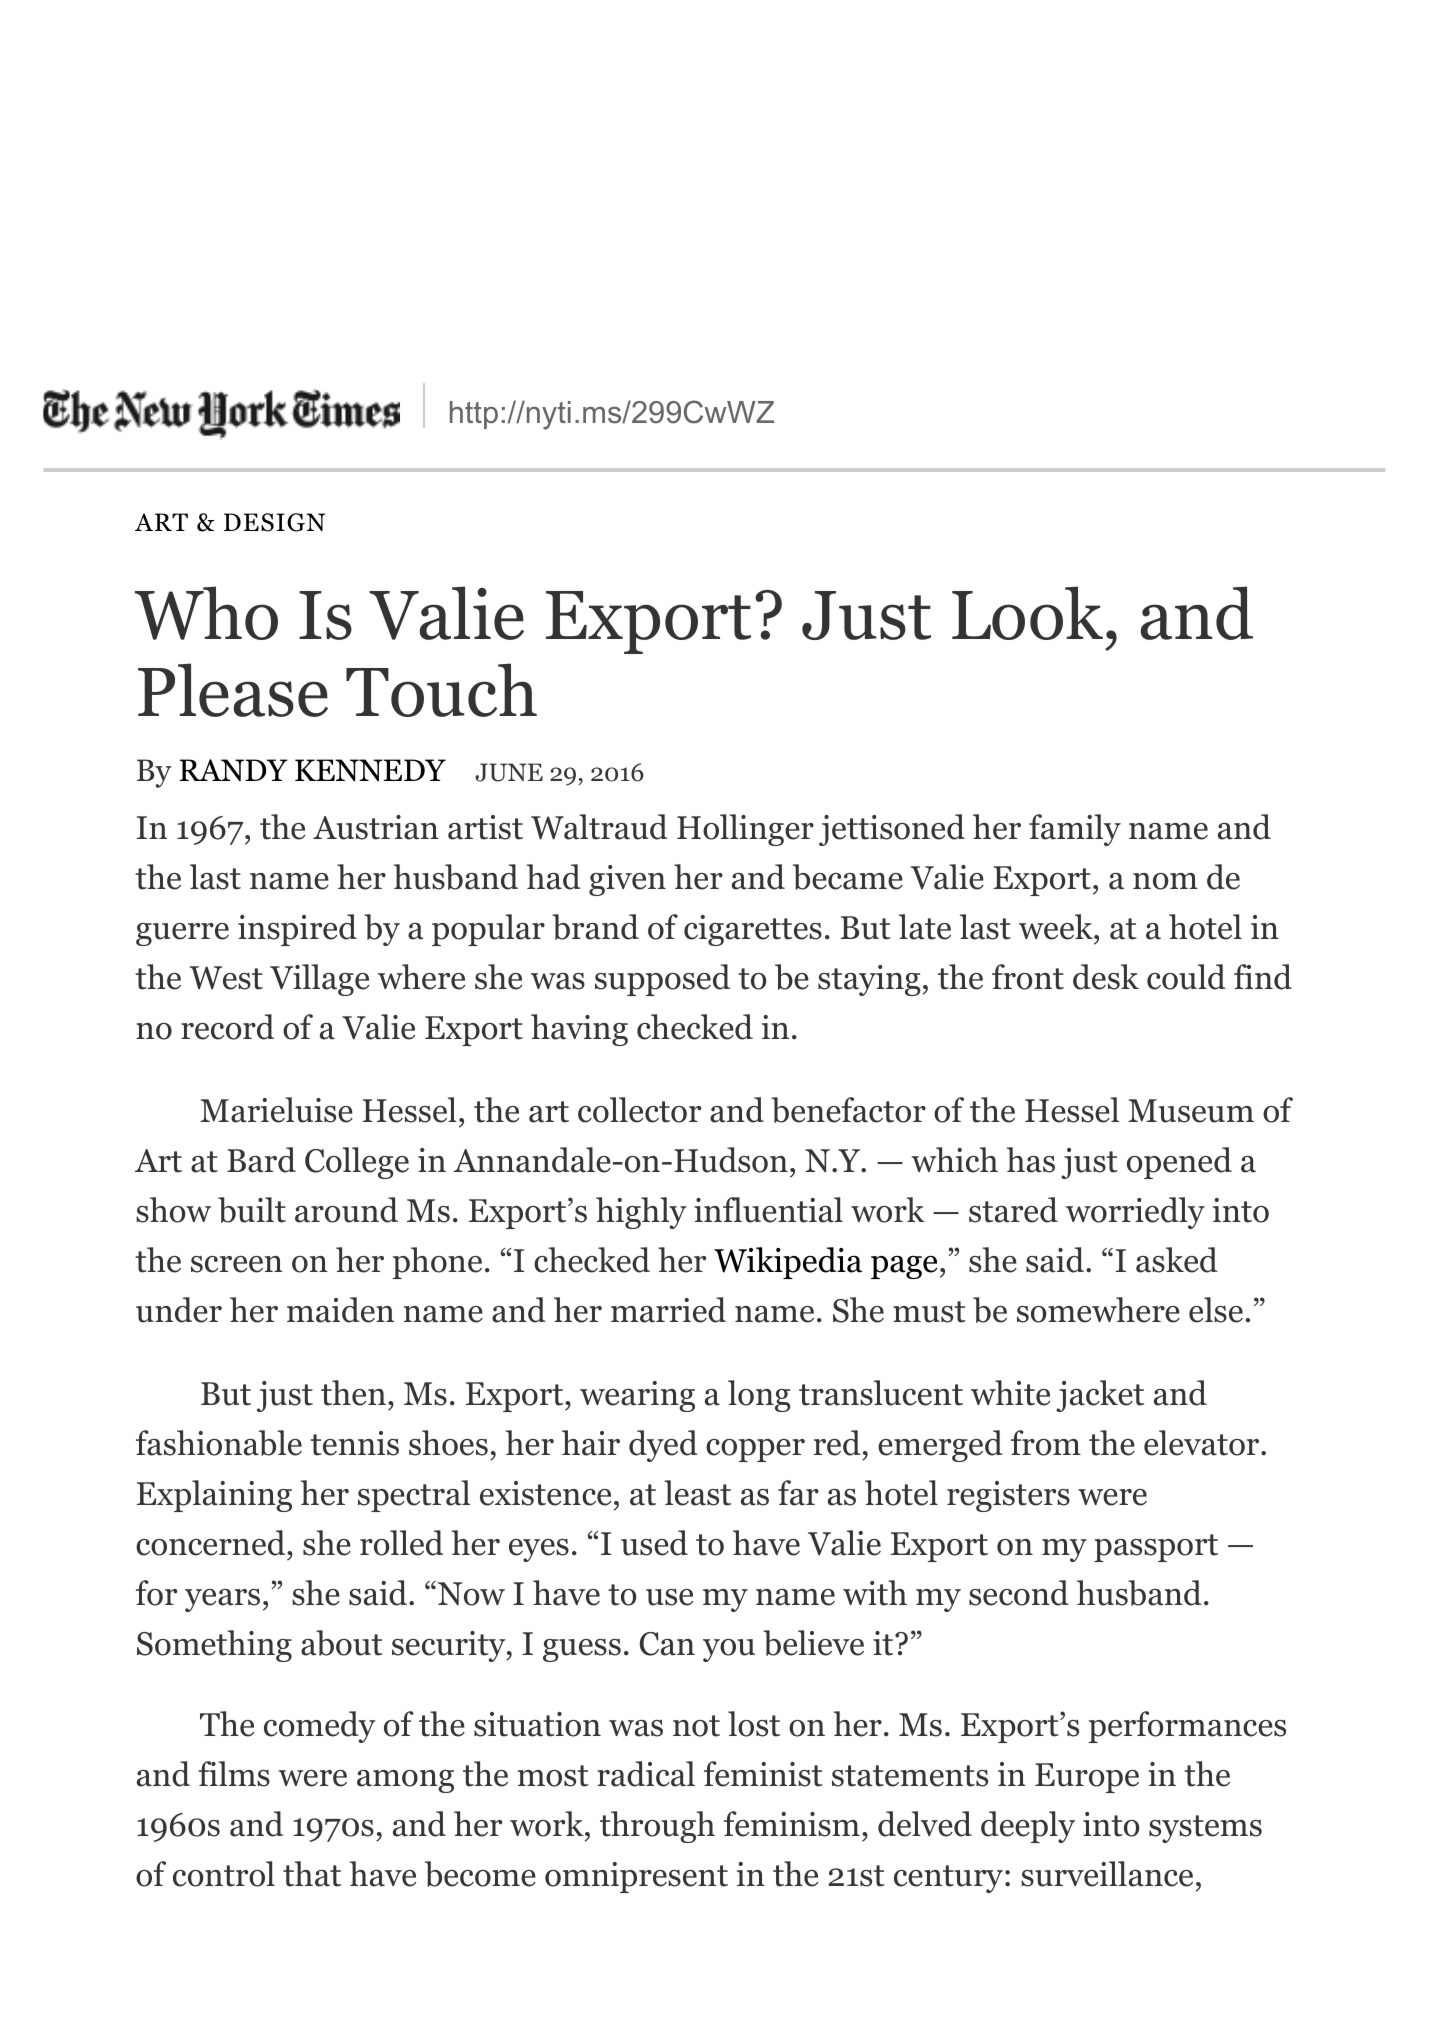 This image has height=2024, width=1431. What do you see at coordinates (274, 522) in the image?
I see `DESIGN` at bounding box center [274, 522].
